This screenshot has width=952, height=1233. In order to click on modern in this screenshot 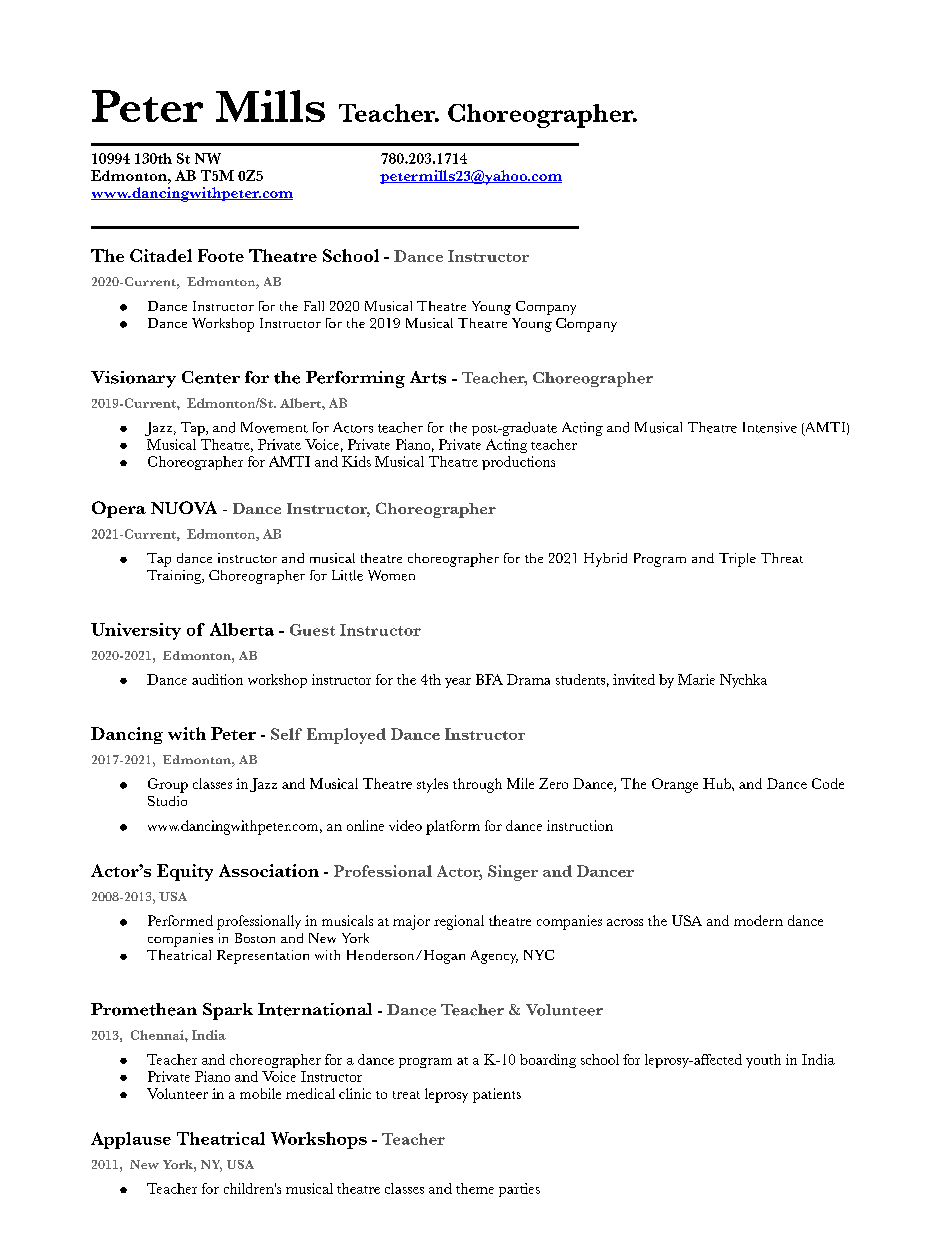, I will do `click(758, 920)`.
